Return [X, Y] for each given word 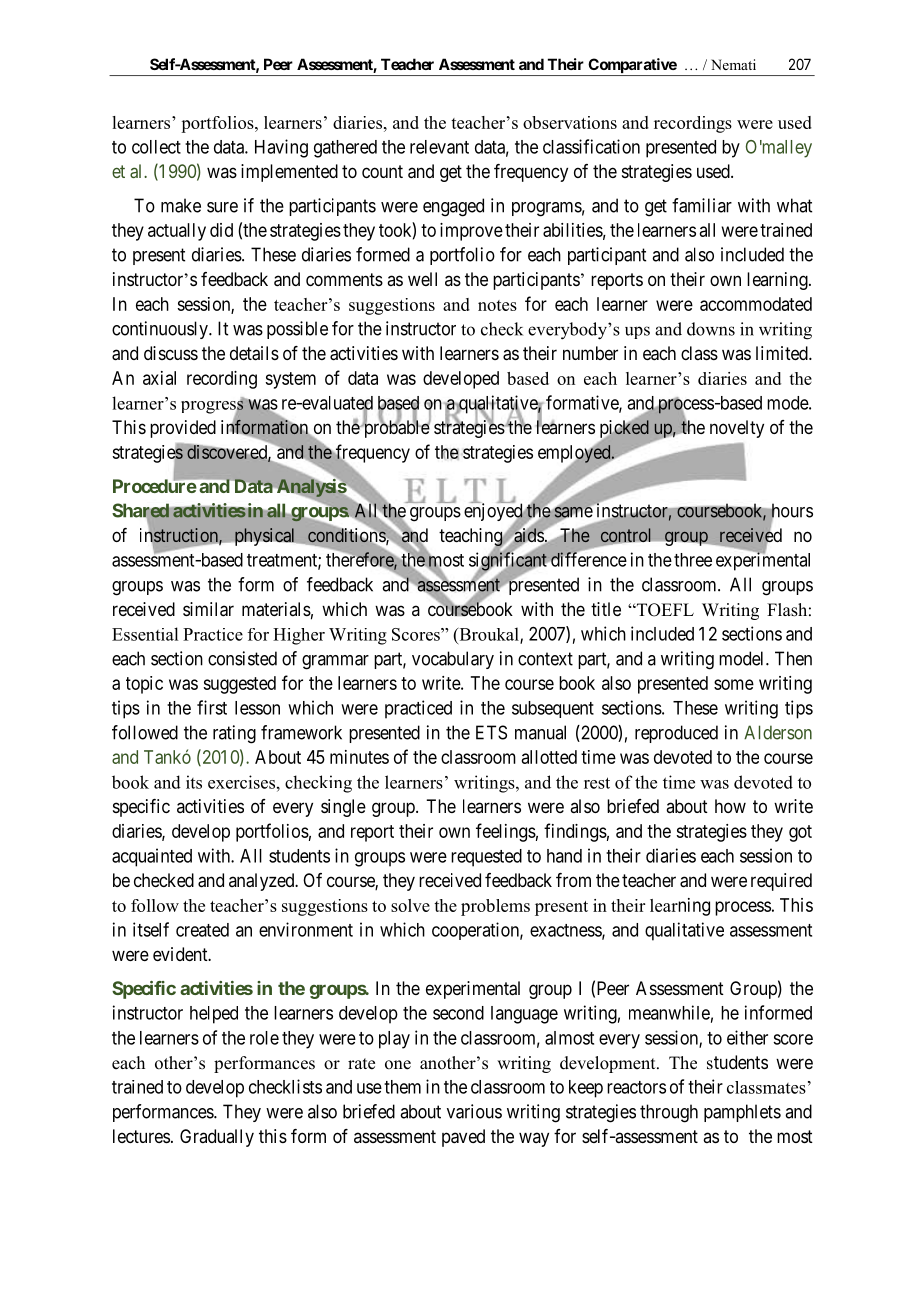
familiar [702, 205]
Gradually [217, 1138]
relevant [439, 147]
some [734, 684]
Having [281, 148]
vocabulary [453, 660]
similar [208, 609]
